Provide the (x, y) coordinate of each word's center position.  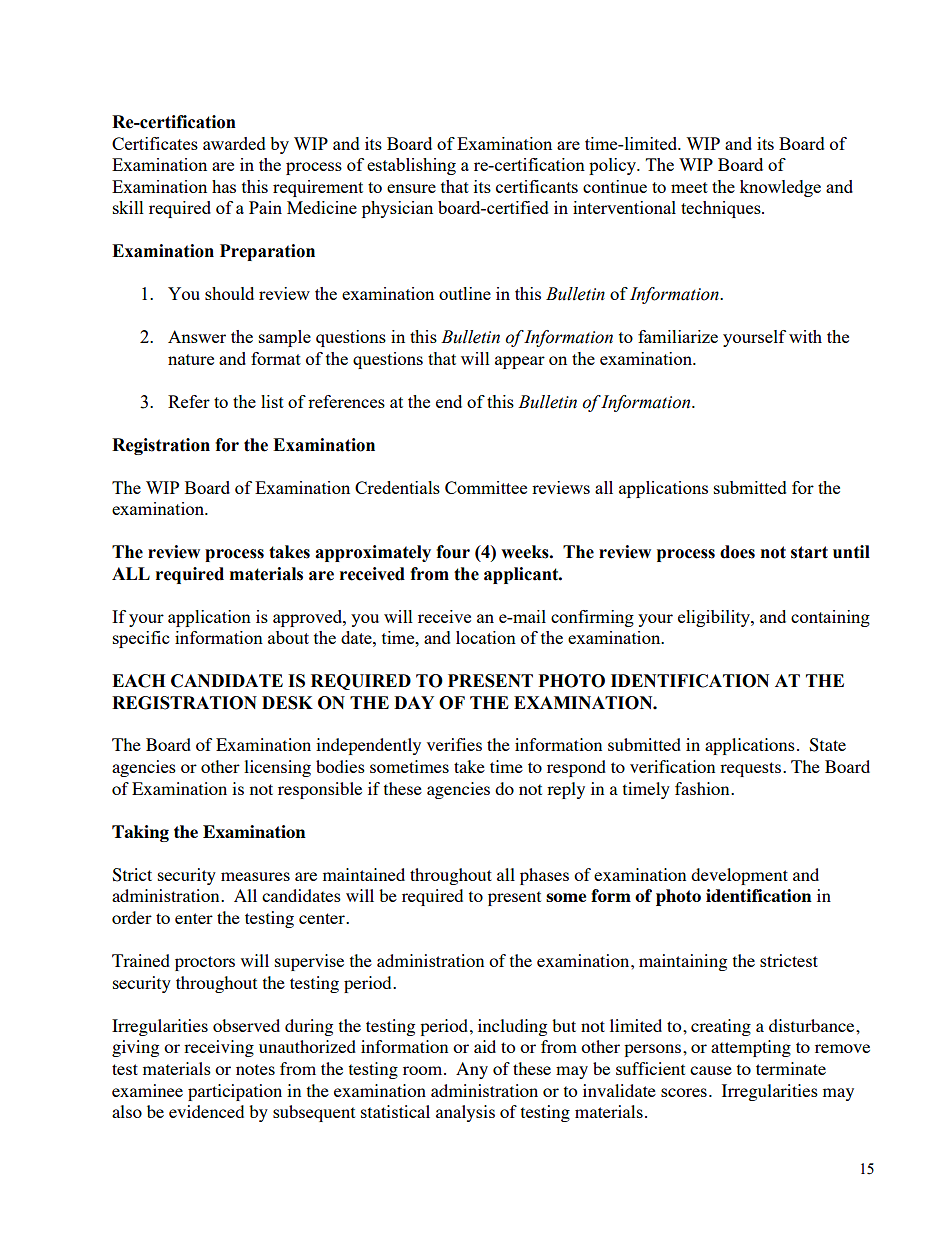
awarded (234, 143)
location (486, 637)
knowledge (780, 188)
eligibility (715, 618)
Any (472, 1070)
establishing (411, 166)
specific (141, 639)
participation (235, 1092)
